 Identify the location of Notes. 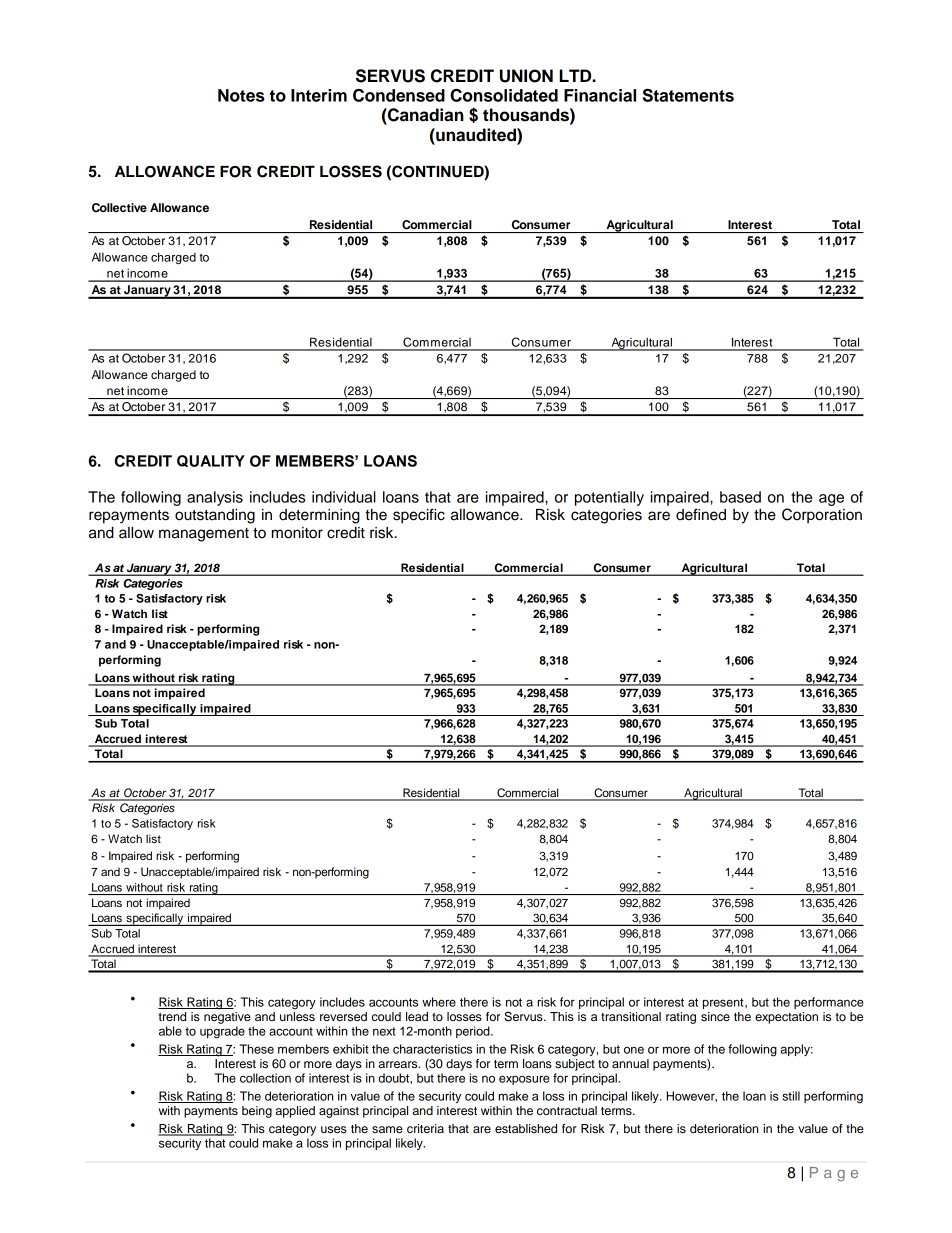
(241, 95).
